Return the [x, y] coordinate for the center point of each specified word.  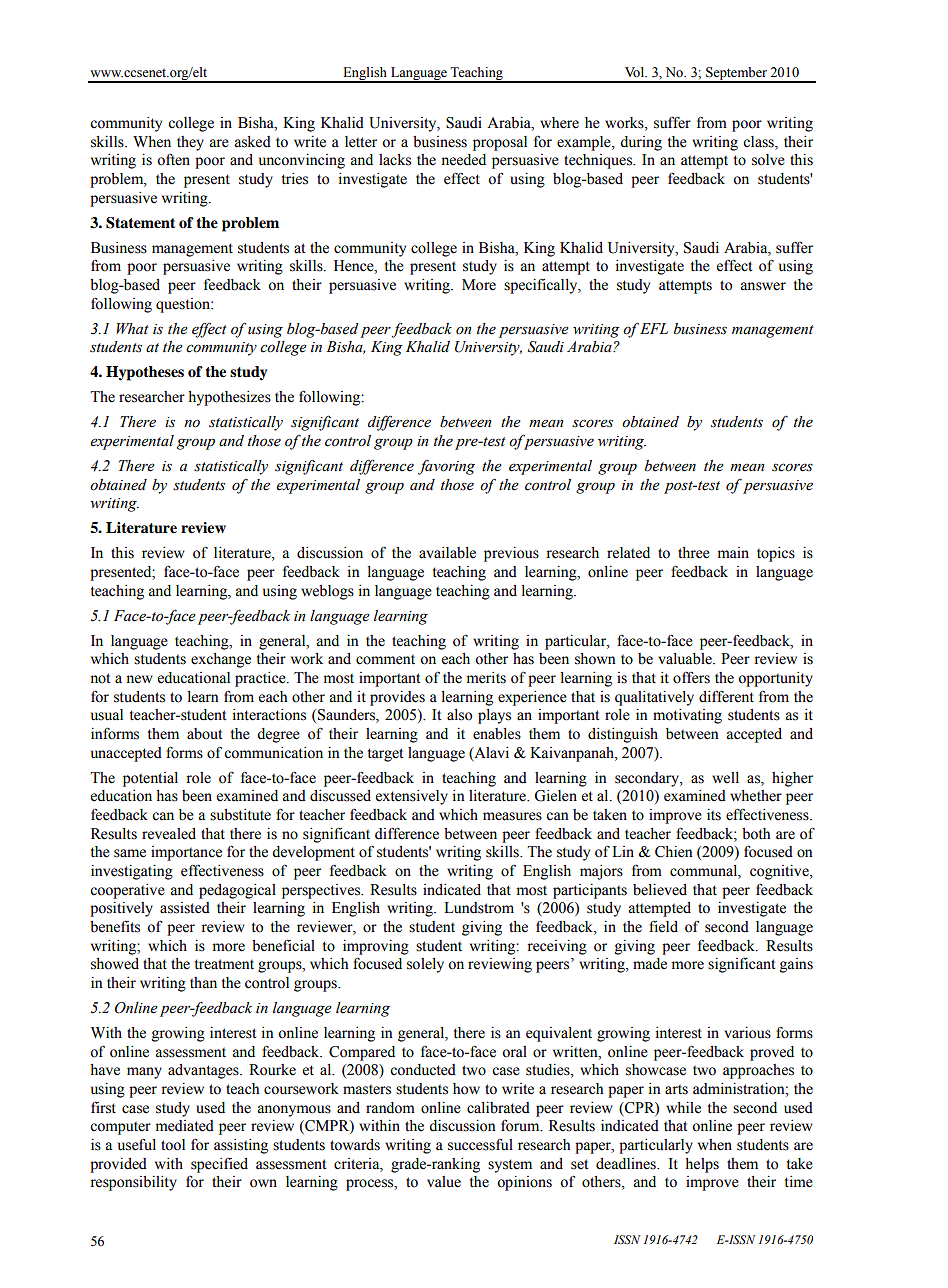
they [190, 143]
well [725, 778]
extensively [412, 797]
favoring [446, 467]
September [736, 74]
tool [173, 1145]
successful [480, 1144]
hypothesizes [229, 398]
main [733, 552]
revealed [169, 834]
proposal [500, 143]
